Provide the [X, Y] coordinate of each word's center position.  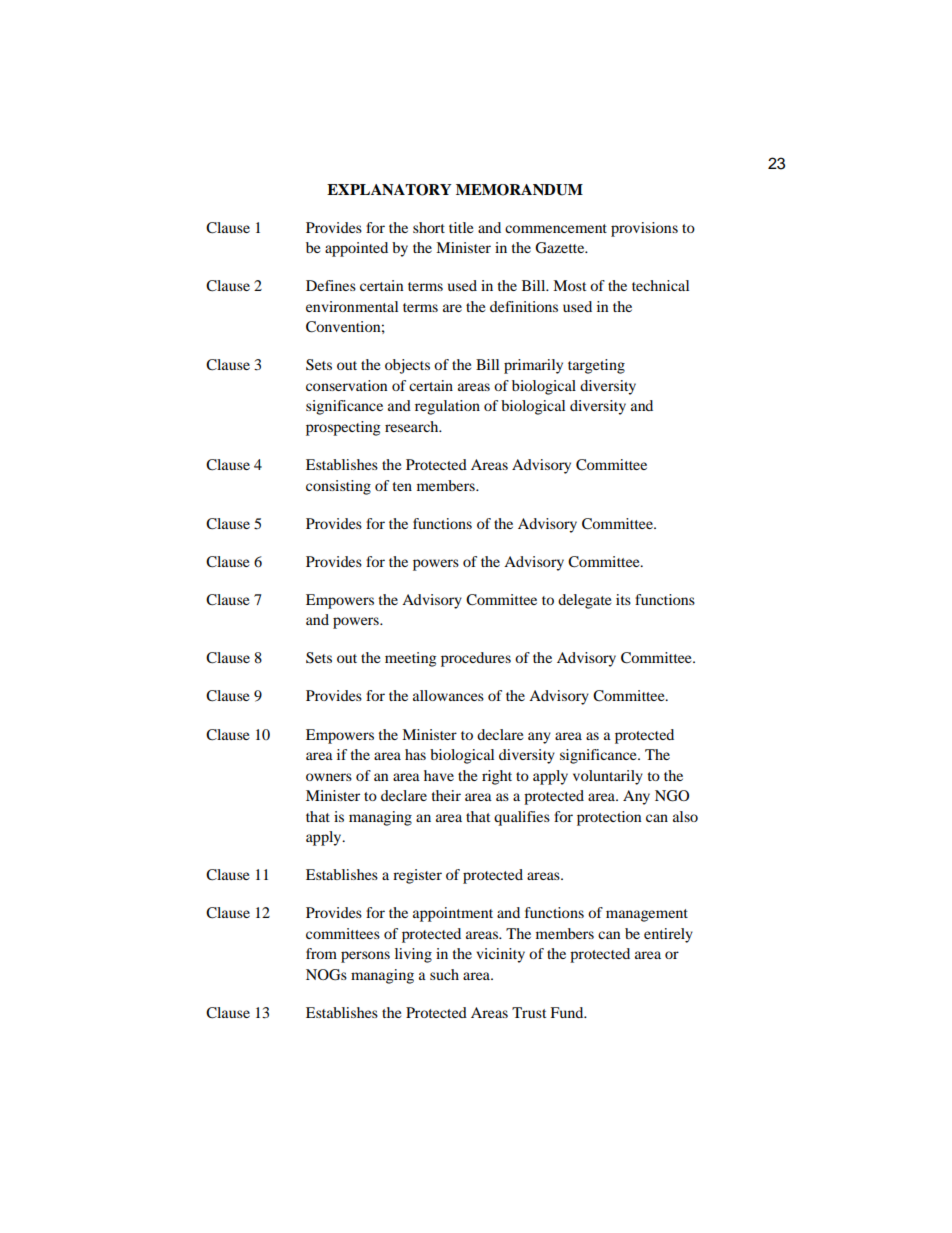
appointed [356, 249]
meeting [410, 659]
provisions [644, 229]
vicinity [500, 955]
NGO [672, 796]
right [497, 777]
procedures [476, 659]
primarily [533, 366]
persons [365, 957]
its [623, 599]
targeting [596, 366]
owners [329, 777]
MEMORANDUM [519, 190]
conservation [346, 385]
